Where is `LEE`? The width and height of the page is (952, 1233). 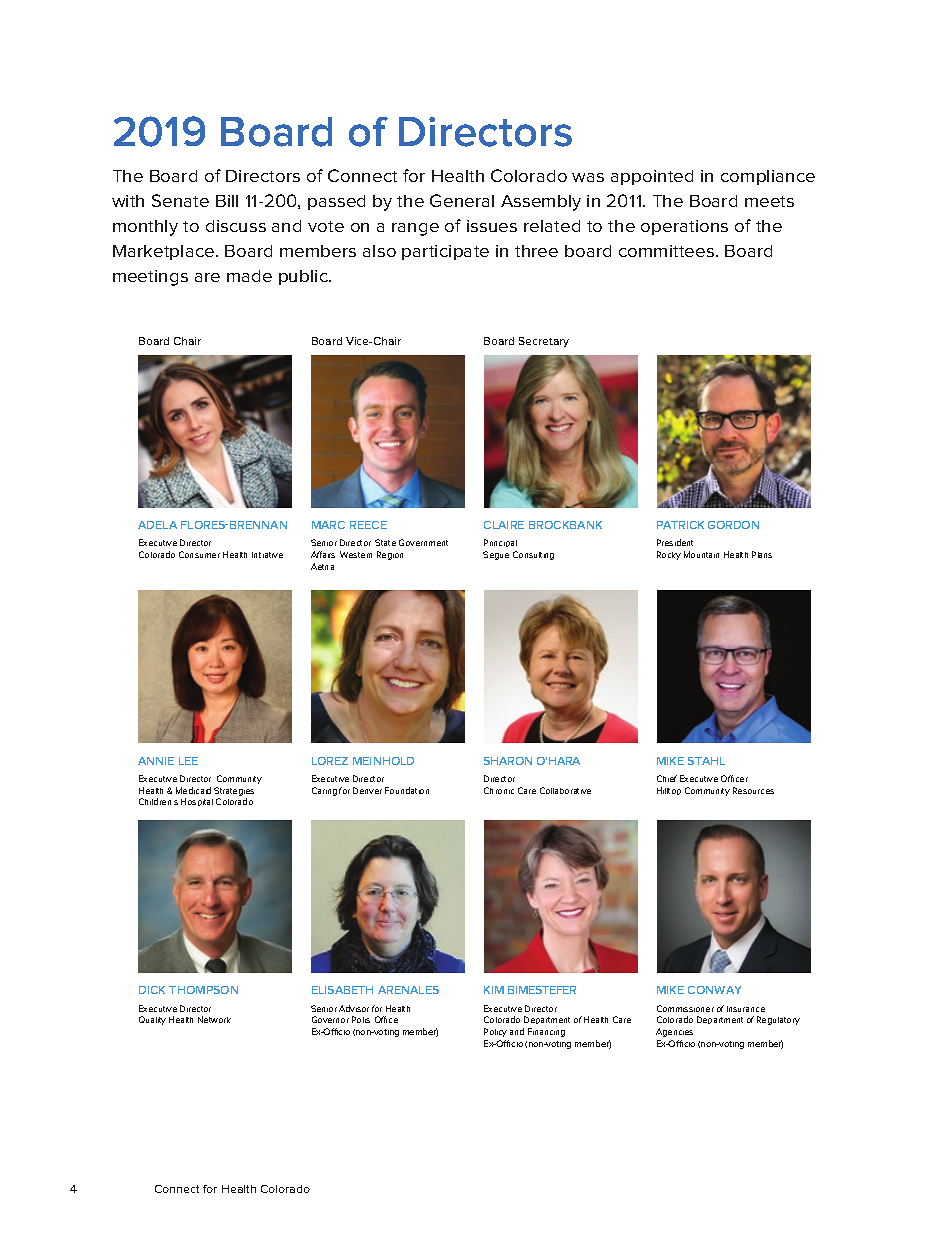 LEE is located at coordinates (188, 761).
